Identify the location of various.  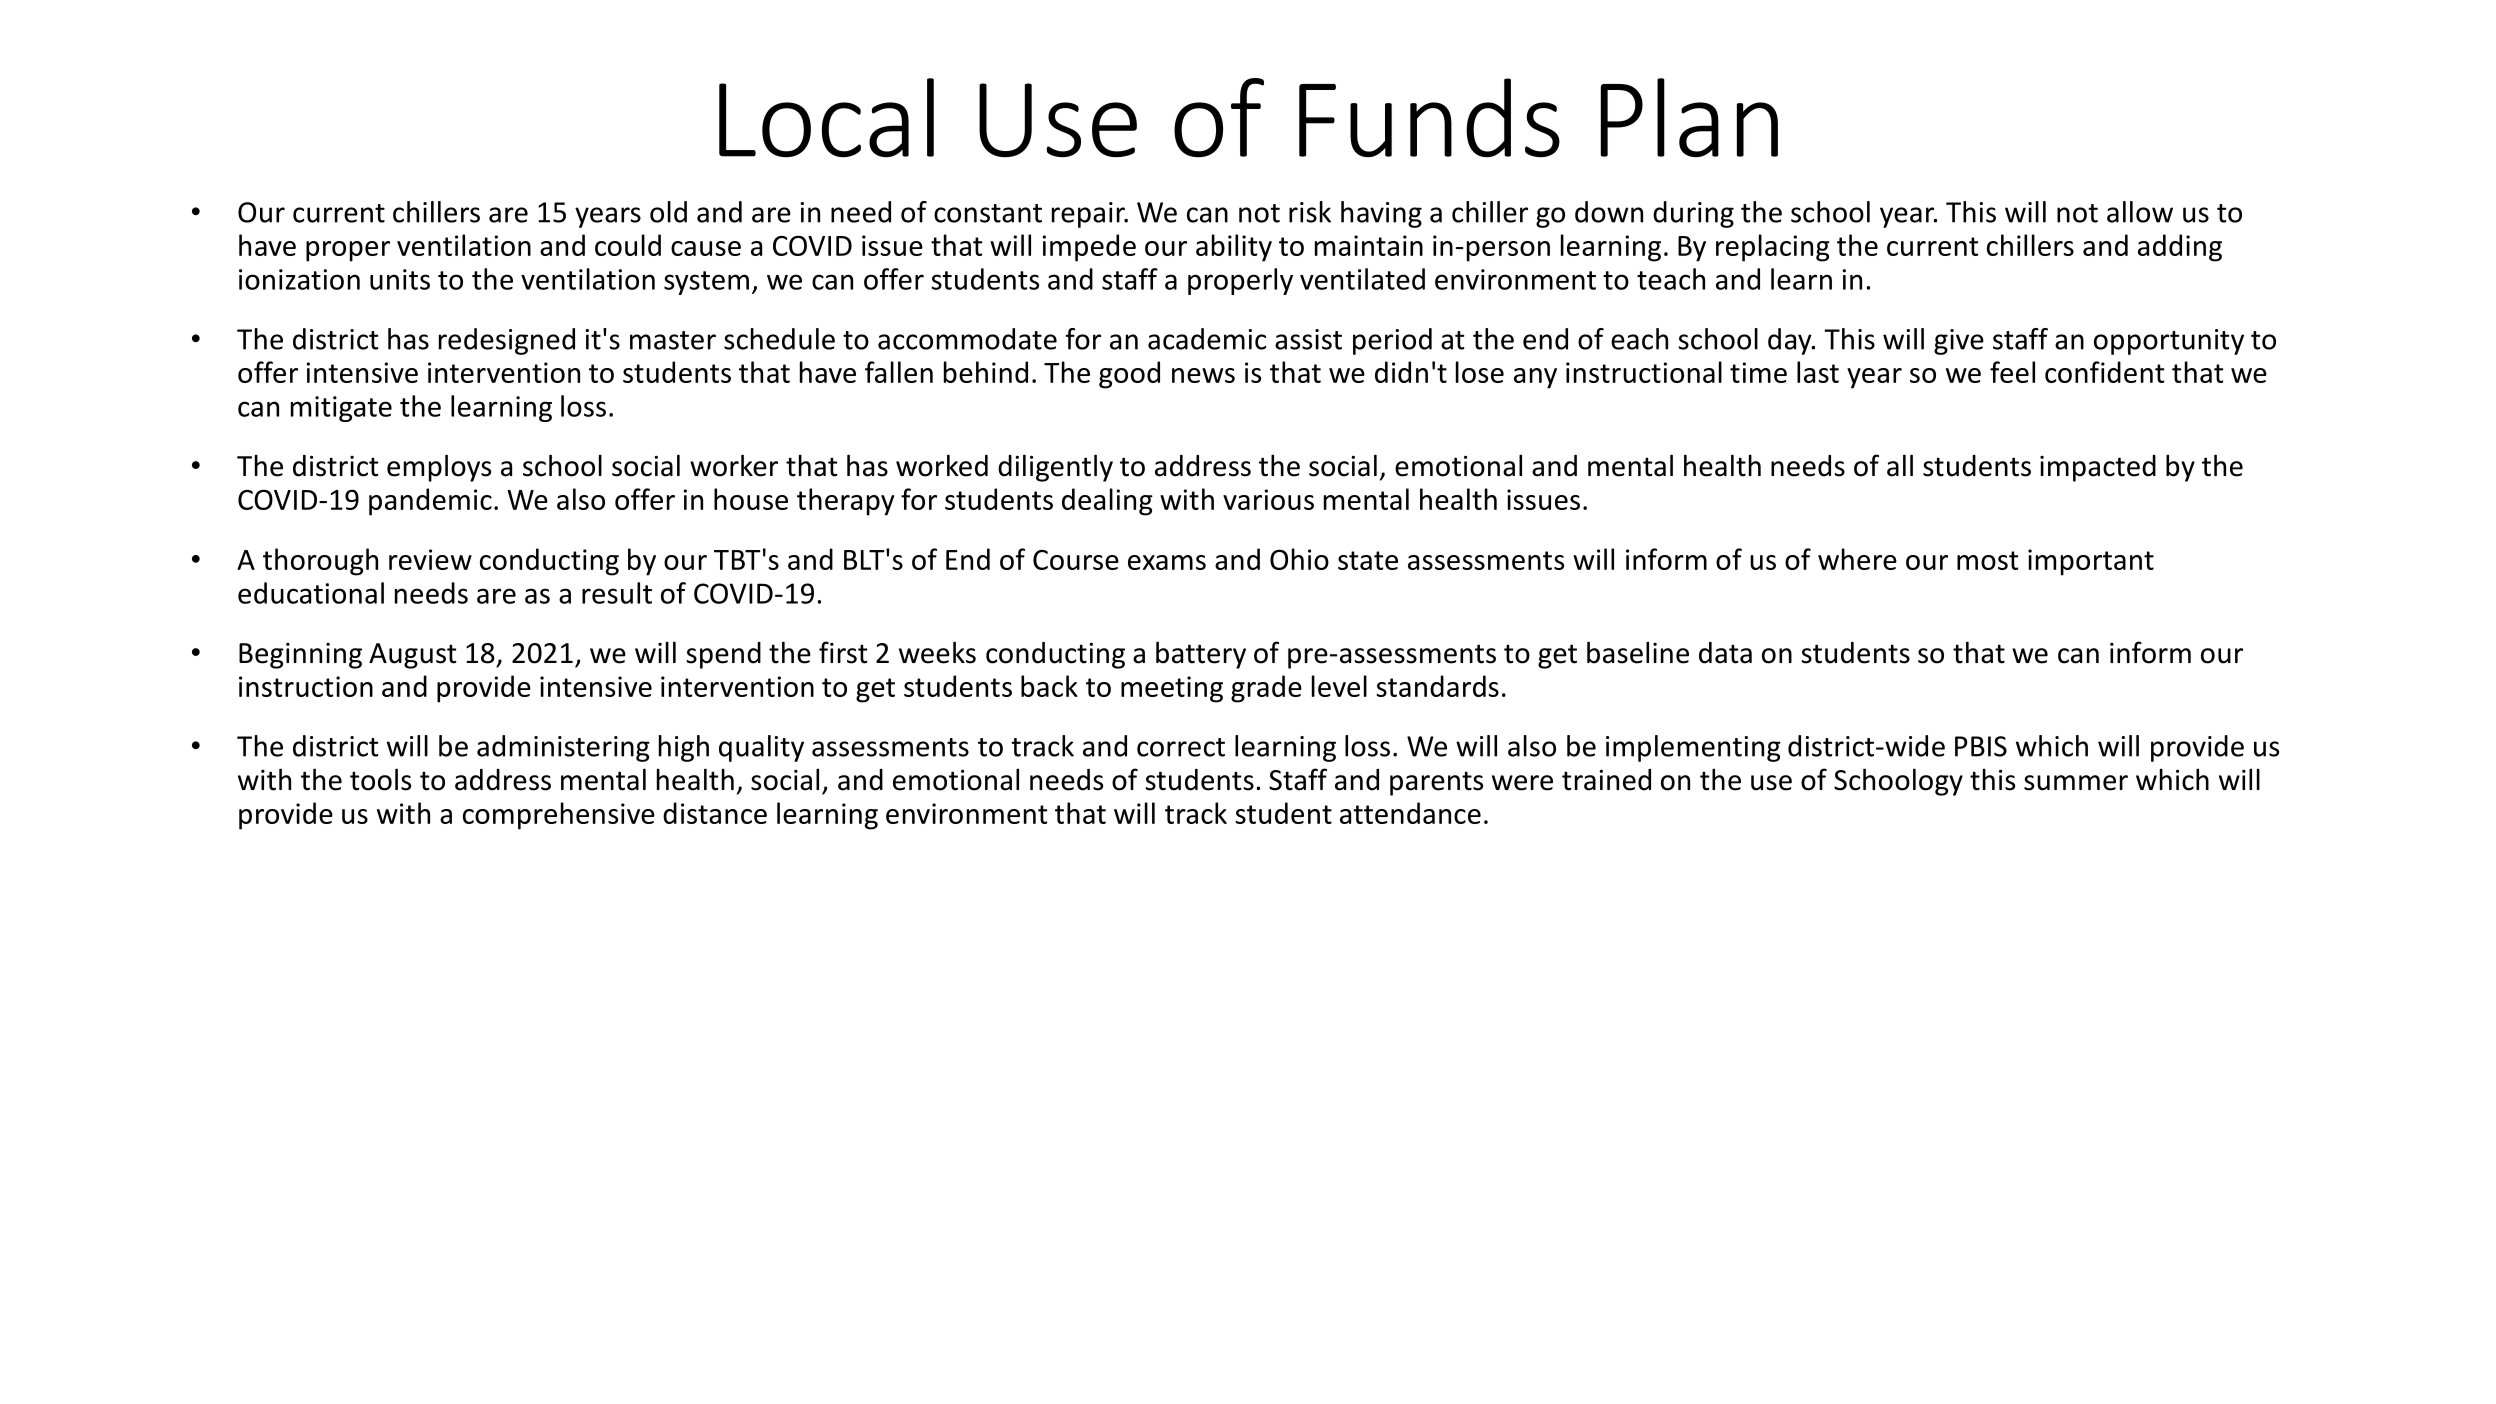
(1268, 499).
